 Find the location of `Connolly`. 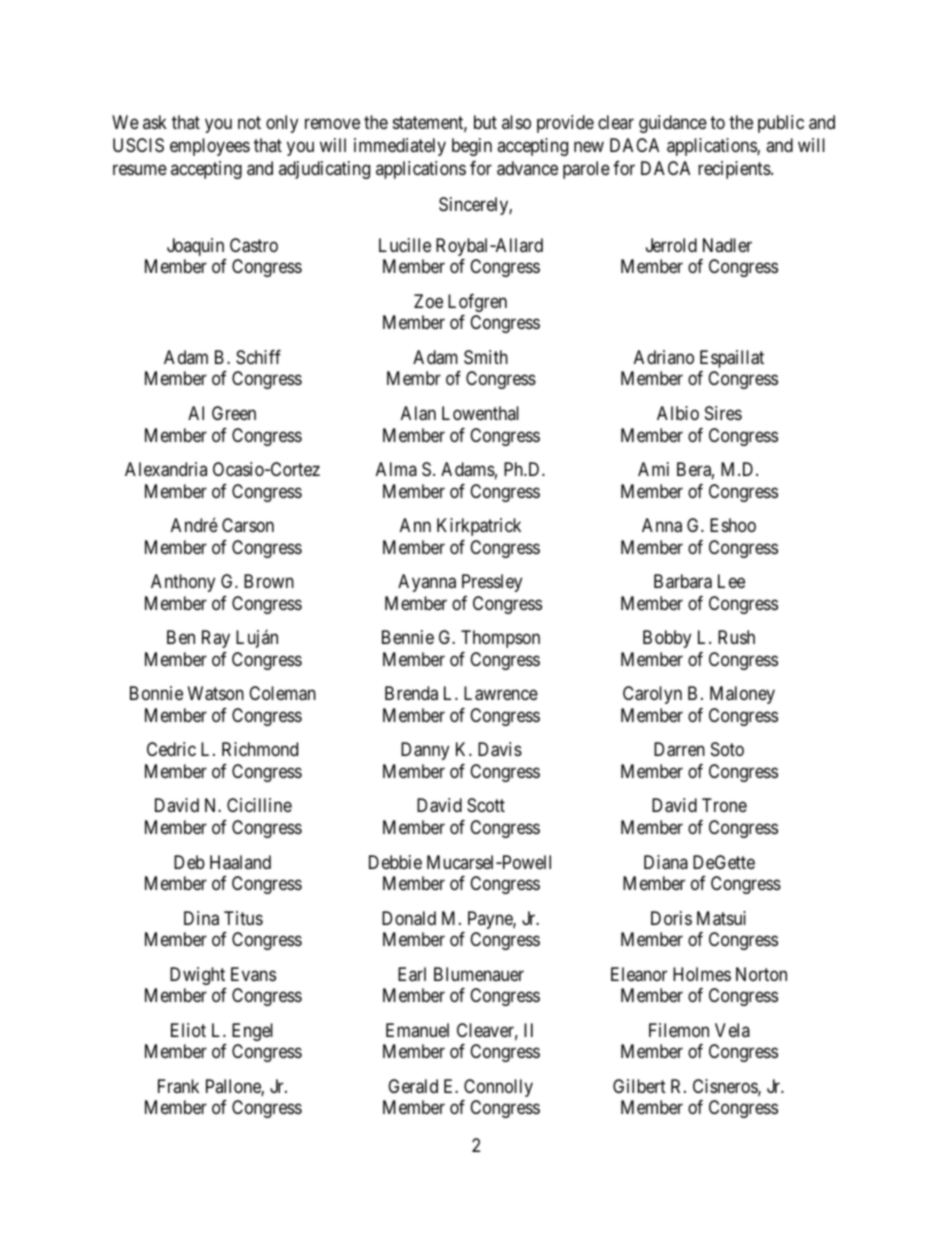

Connolly is located at coordinates (498, 1088).
